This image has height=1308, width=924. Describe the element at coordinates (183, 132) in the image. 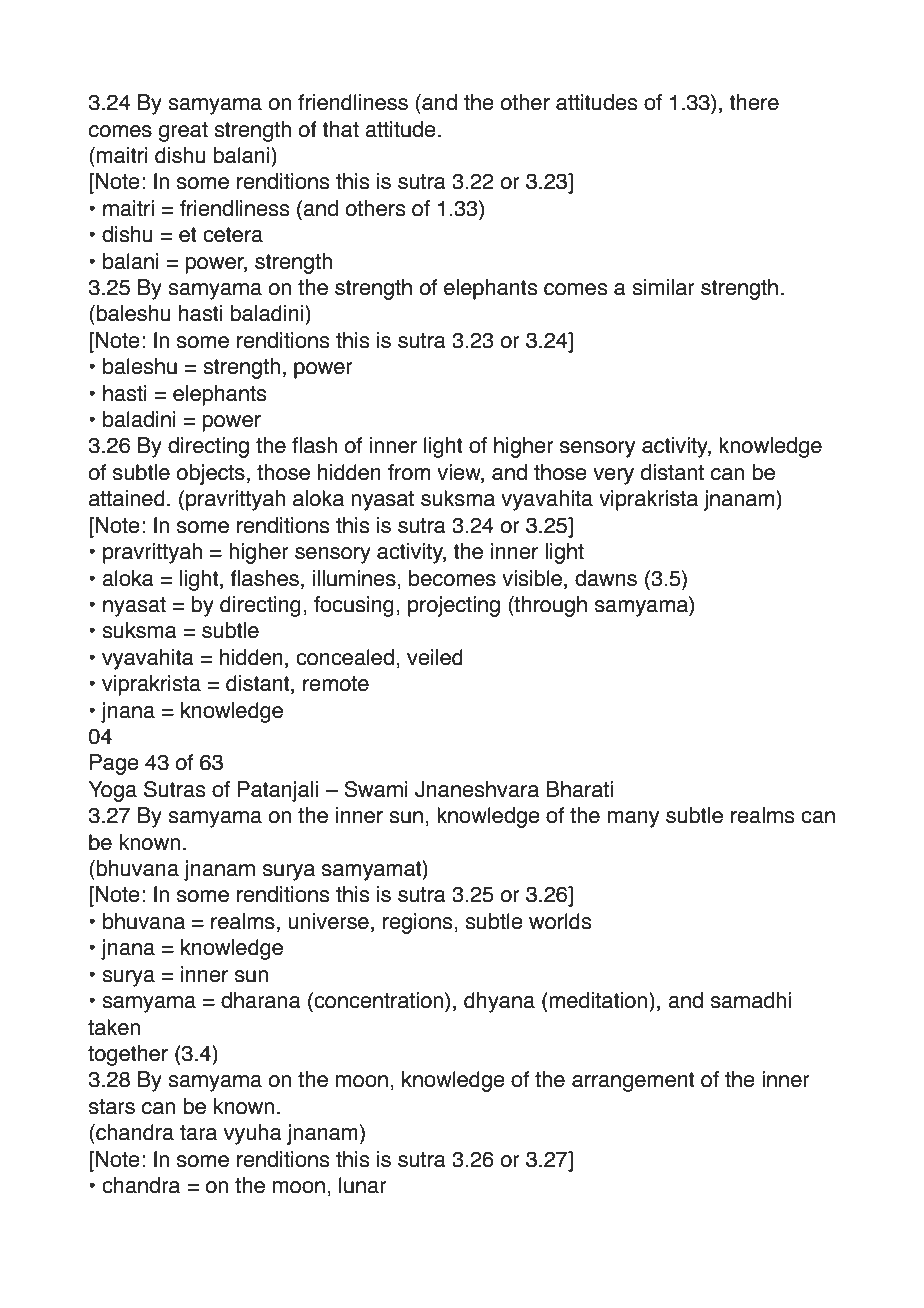

I see `great` at that location.
